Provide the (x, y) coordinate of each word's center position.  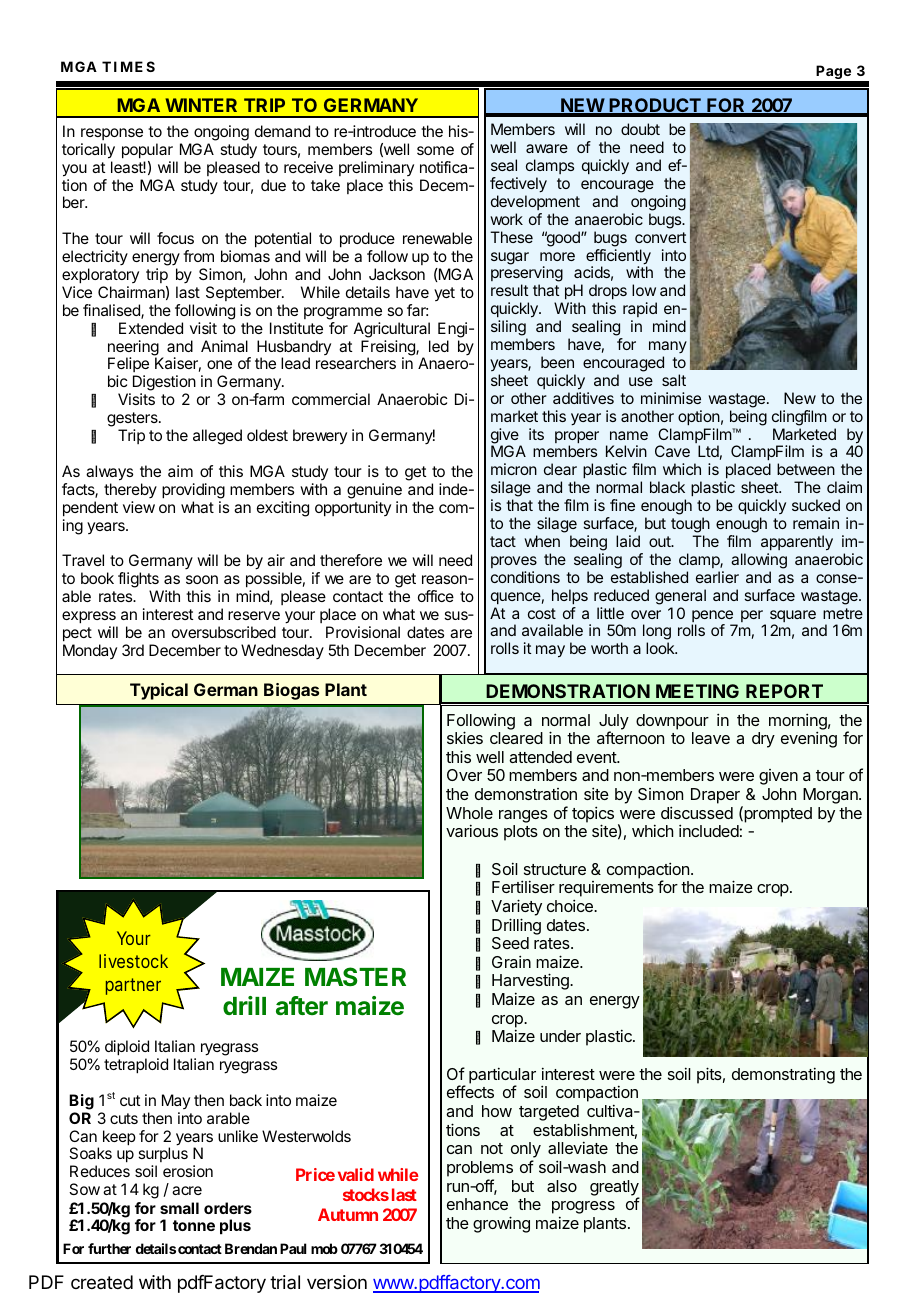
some (435, 150)
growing (501, 1224)
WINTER (201, 105)
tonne (194, 1225)
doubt (640, 129)
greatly (614, 1189)
